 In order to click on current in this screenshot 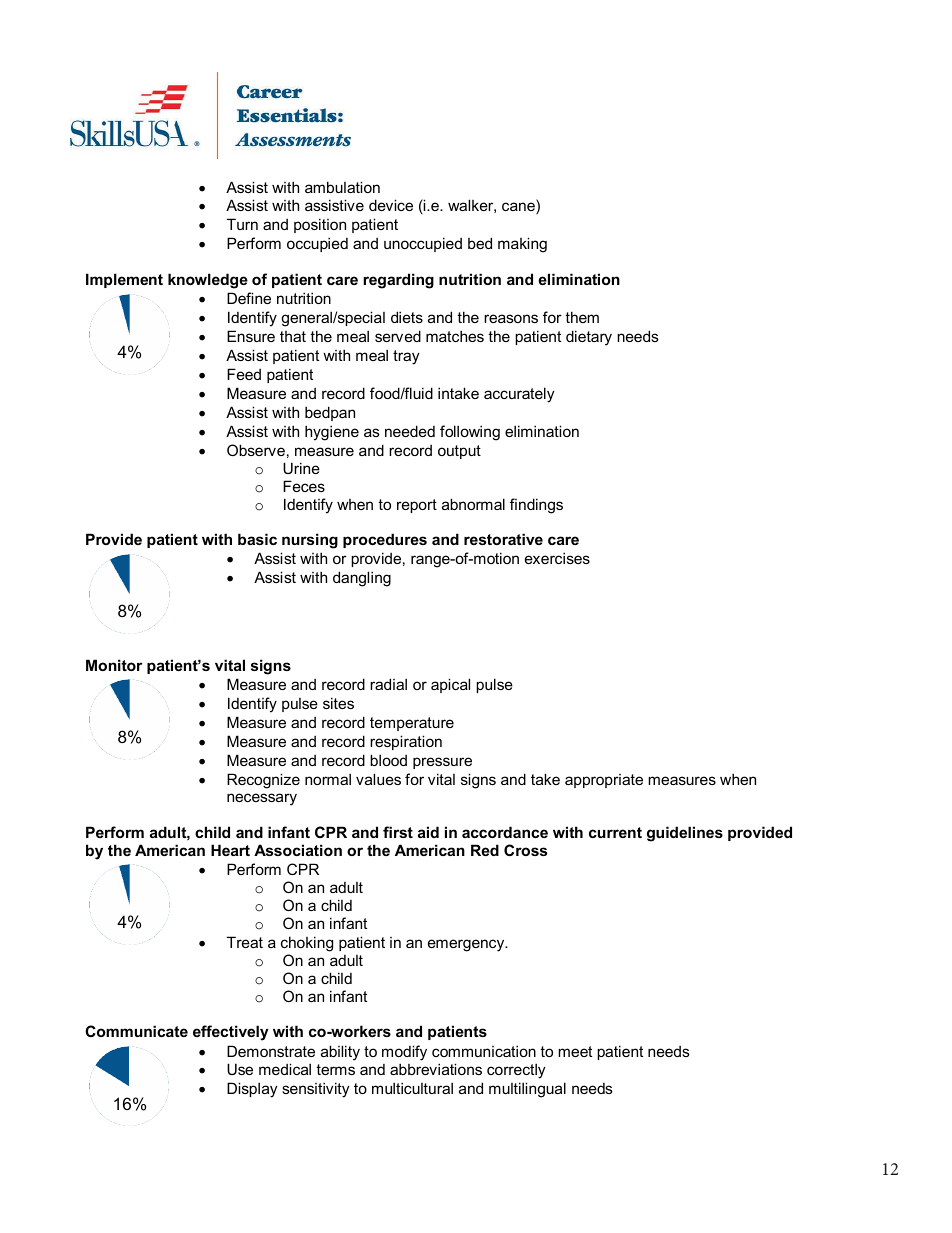, I will do `click(615, 832)`.
